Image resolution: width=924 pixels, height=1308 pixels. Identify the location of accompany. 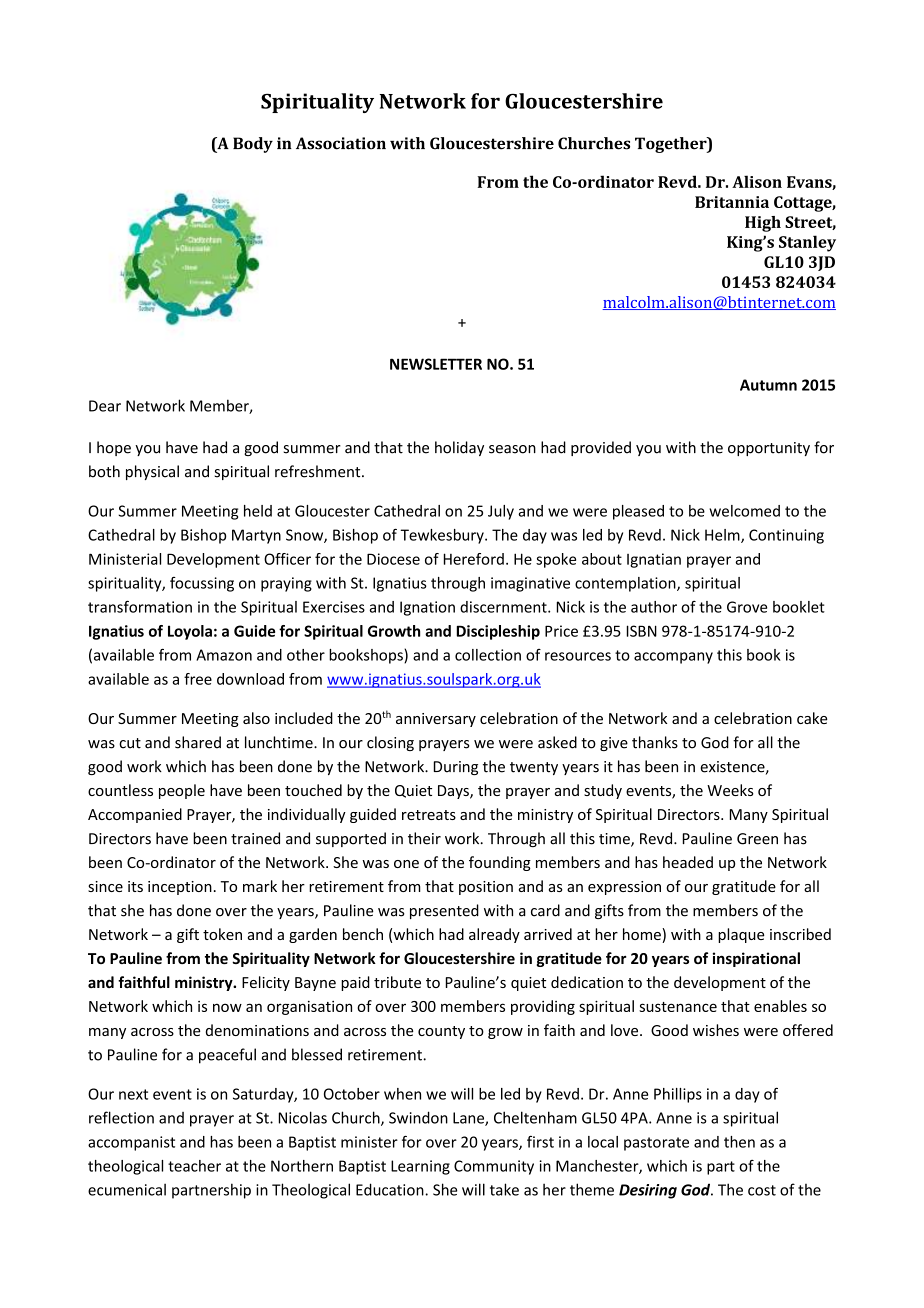
(673, 658).
